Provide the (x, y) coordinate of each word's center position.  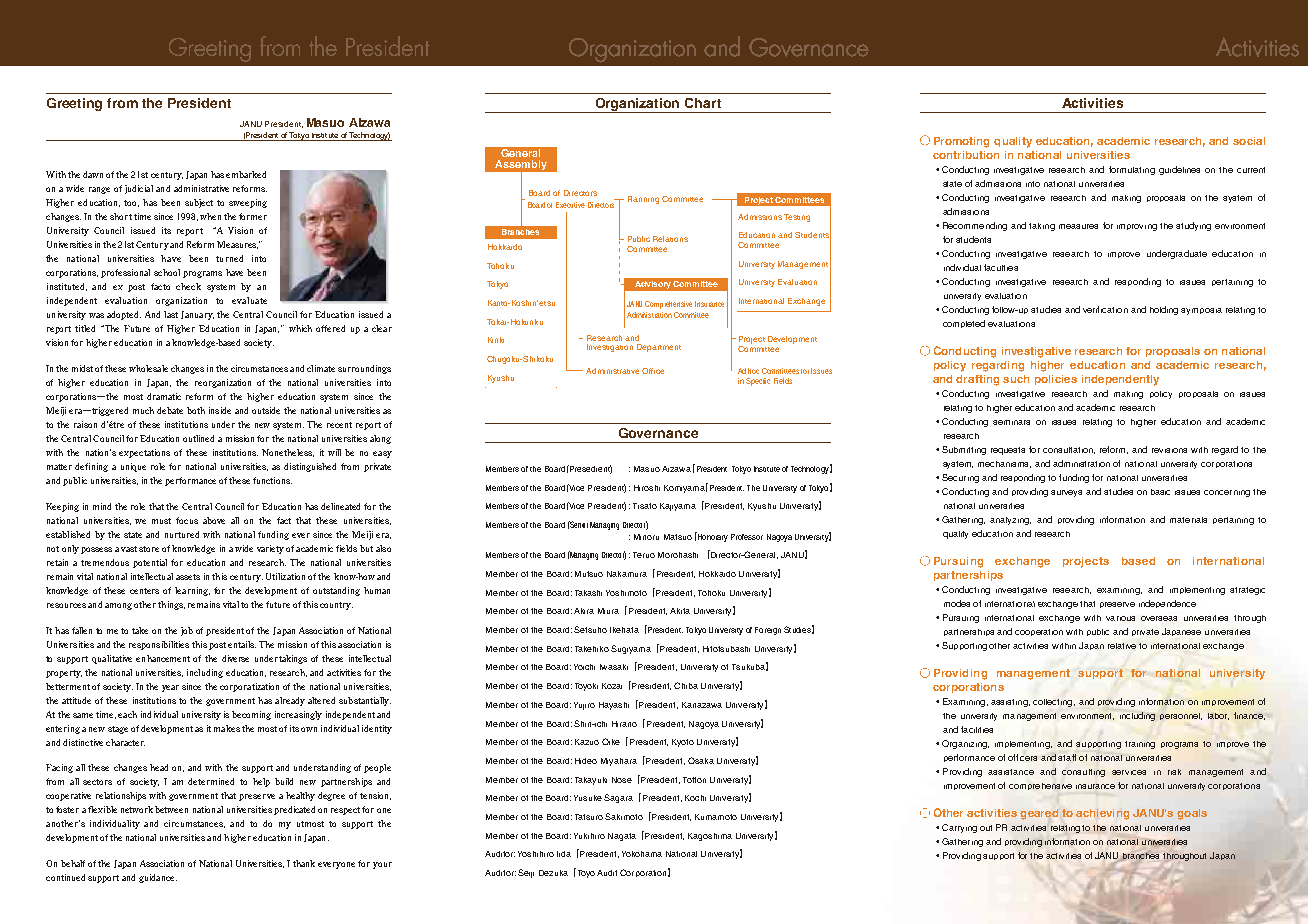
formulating (1132, 170)
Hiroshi (647, 488)
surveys (1066, 493)
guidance (158, 878)
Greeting (74, 104)
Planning (643, 200)
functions (272, 480)
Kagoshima (710, 837)
